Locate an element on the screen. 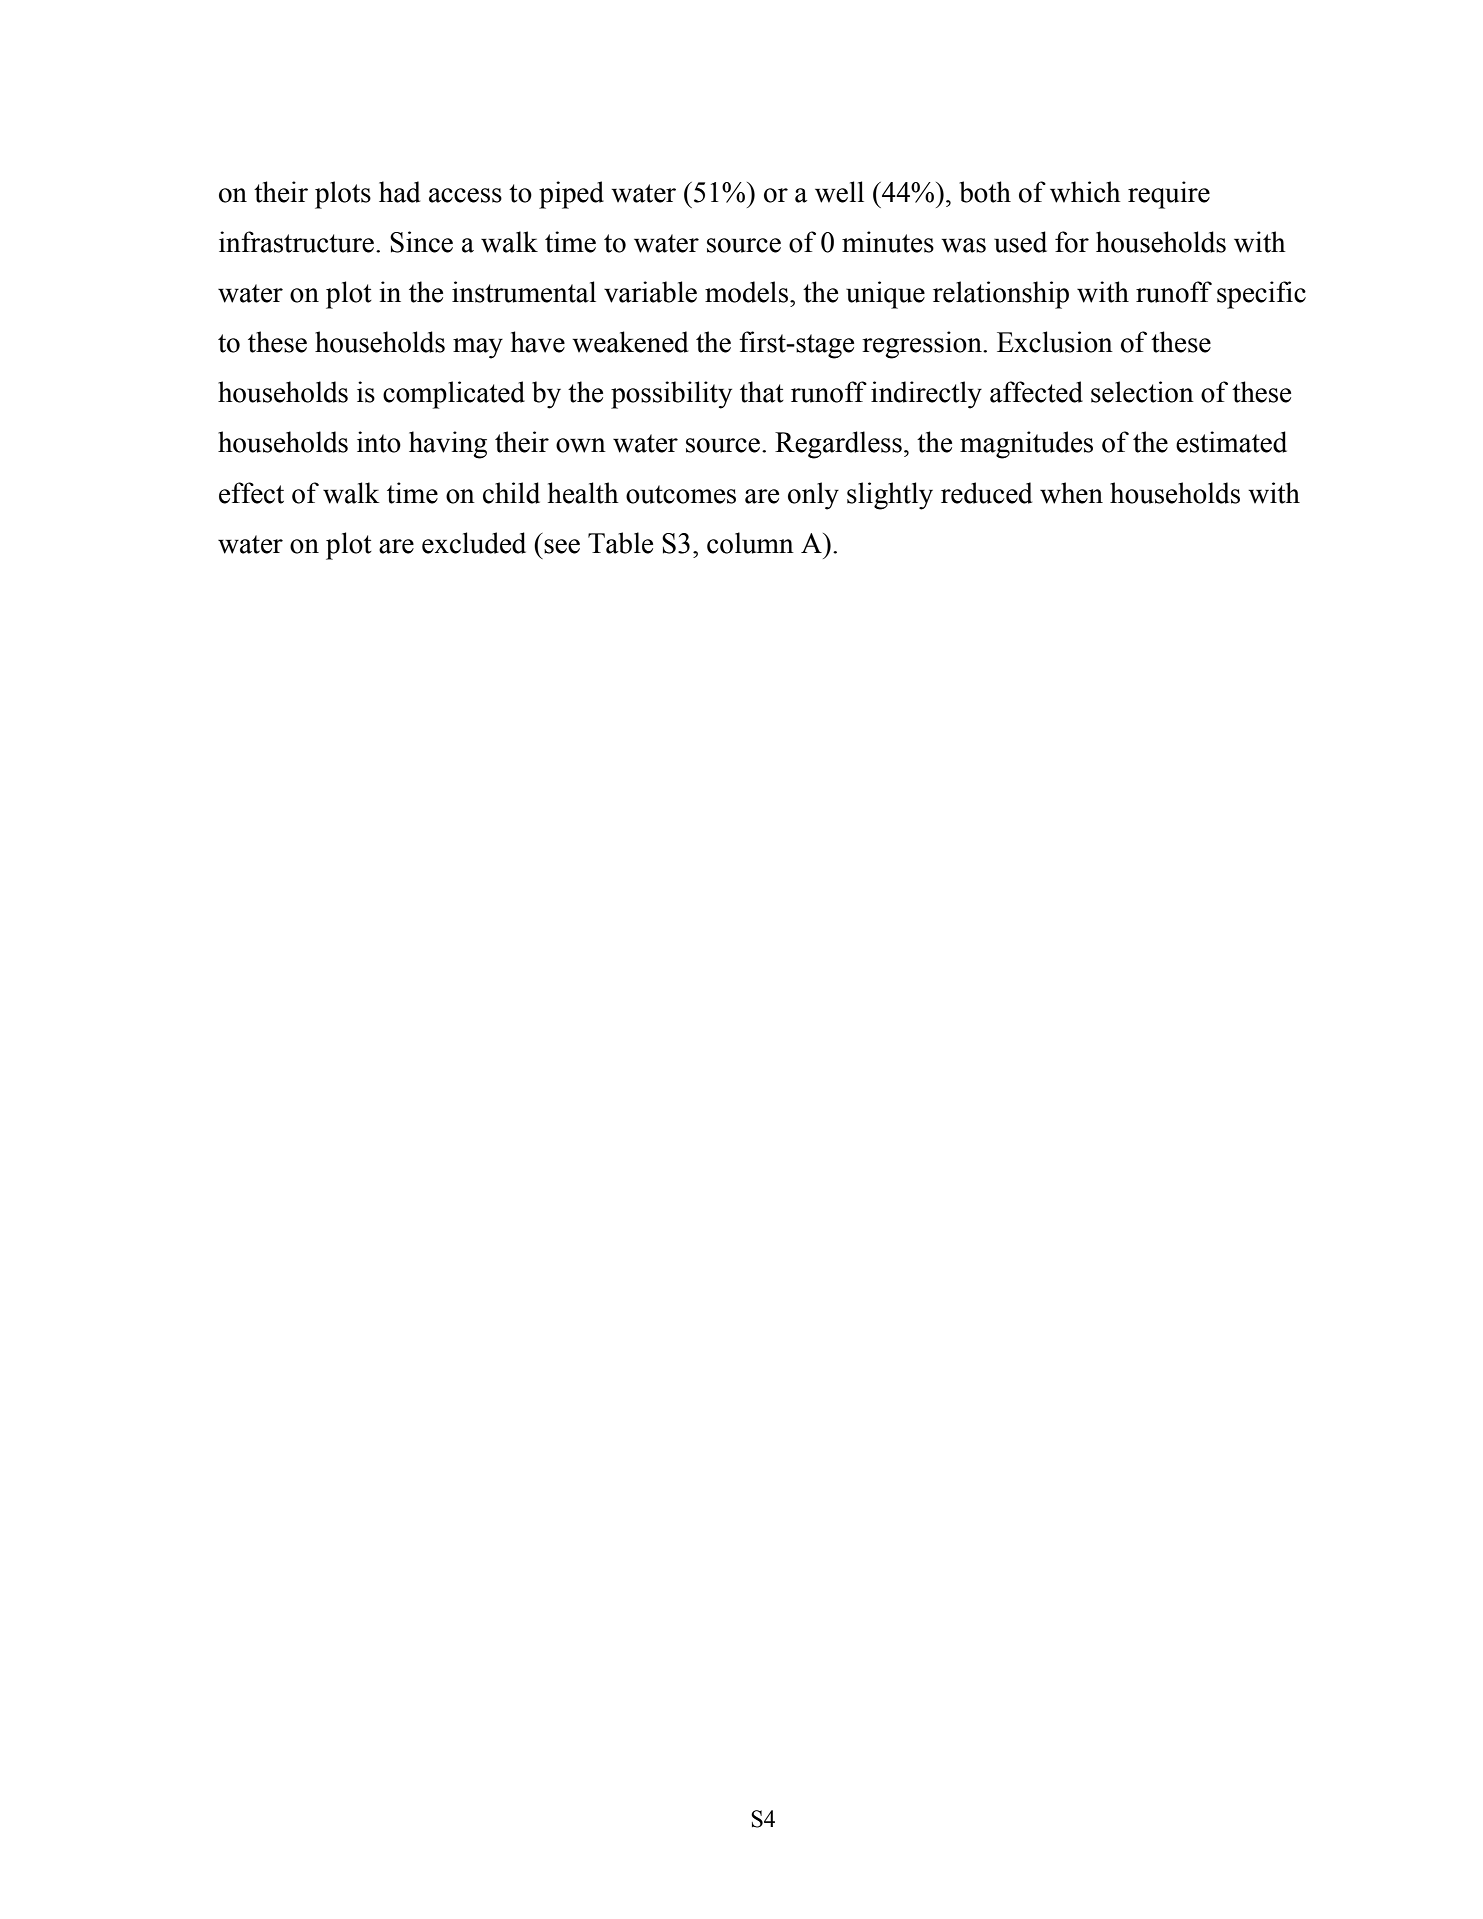 The image size is (1483, 1919). Exclusion is located at coordinates (1055, 342).
